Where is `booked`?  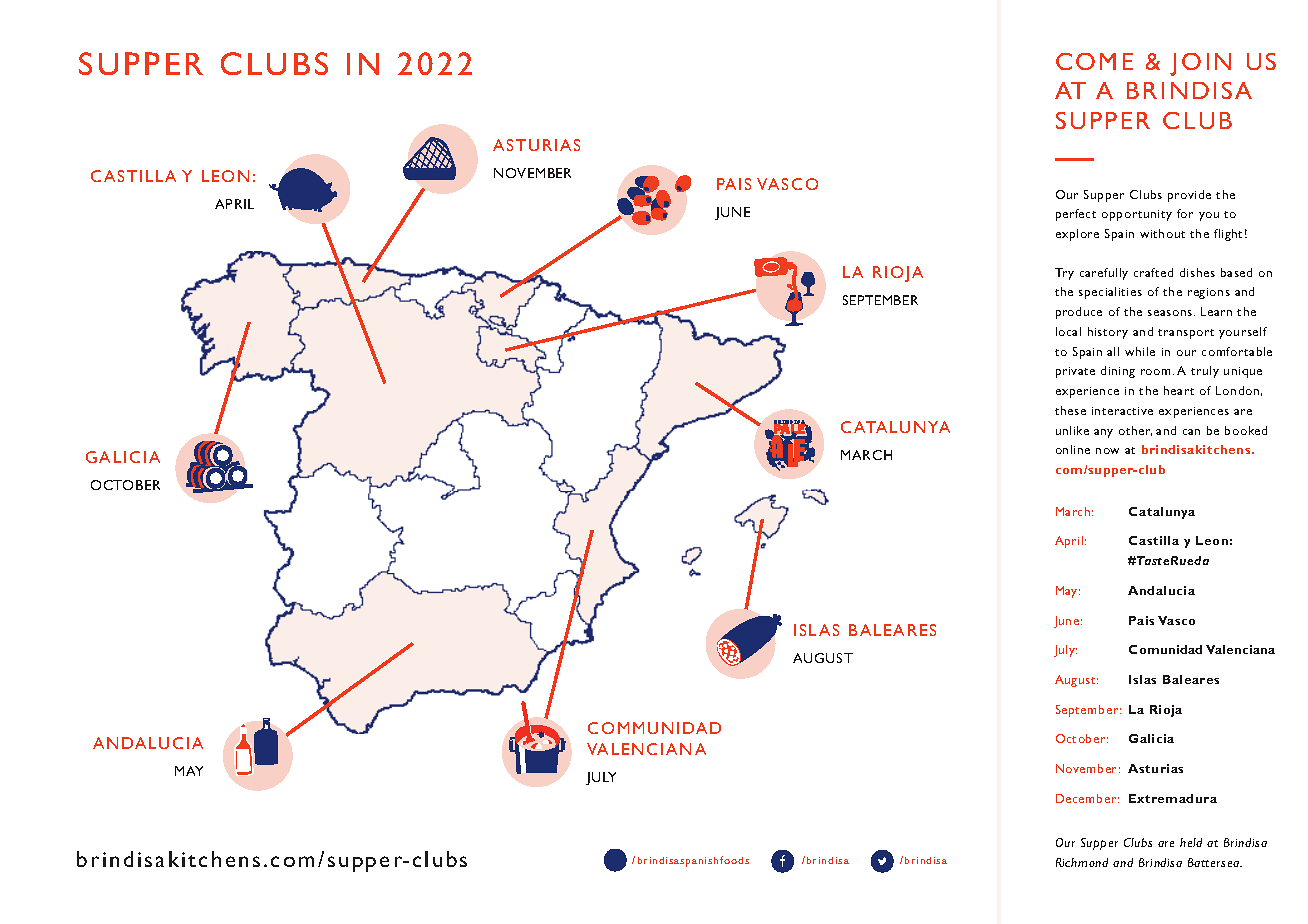
booked is located at coordinates (1246, 430).
